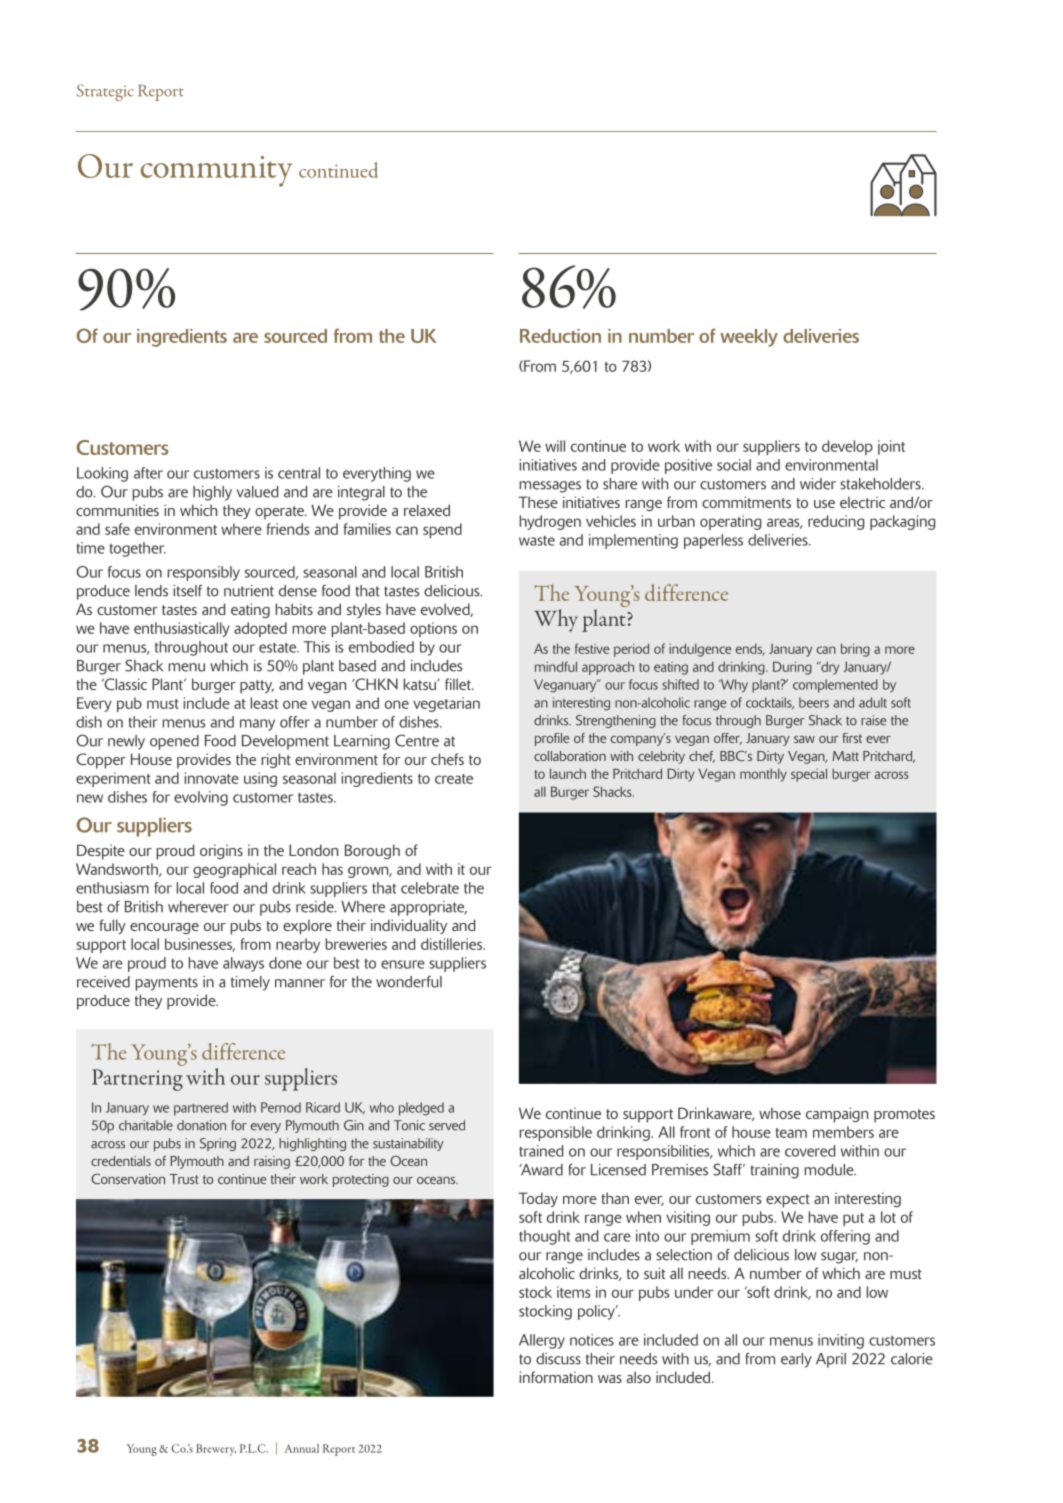  I want to click on Brewery, so click(216, 1450).
